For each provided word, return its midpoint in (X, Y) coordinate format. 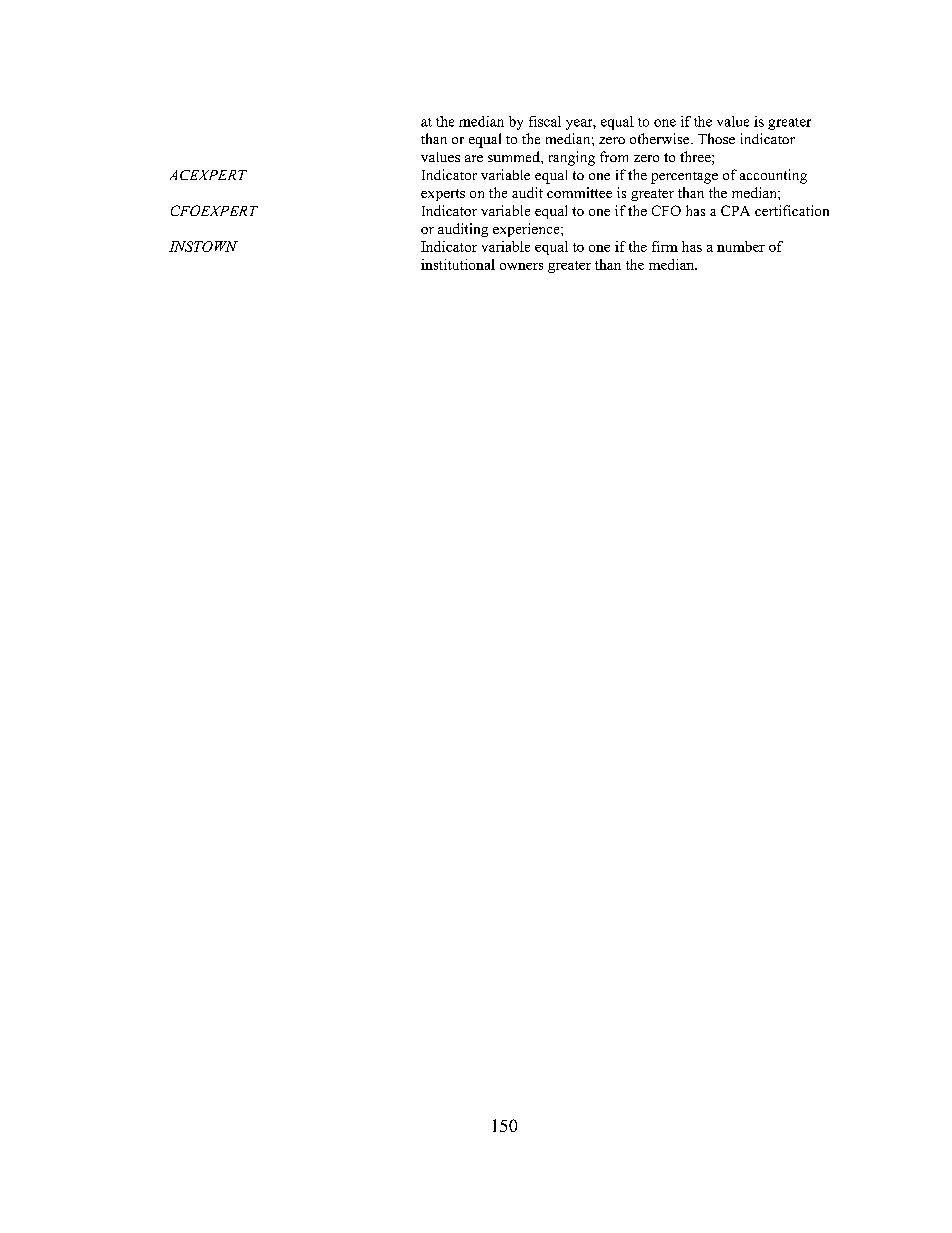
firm (665, 246)
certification (792, 210)
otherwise (661, 138)
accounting (773, 176)
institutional (458, 264)
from (614, 156)
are (474, 158)
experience (527, 230)
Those (716, 138)
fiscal (545, 121)
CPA (735, 210)
